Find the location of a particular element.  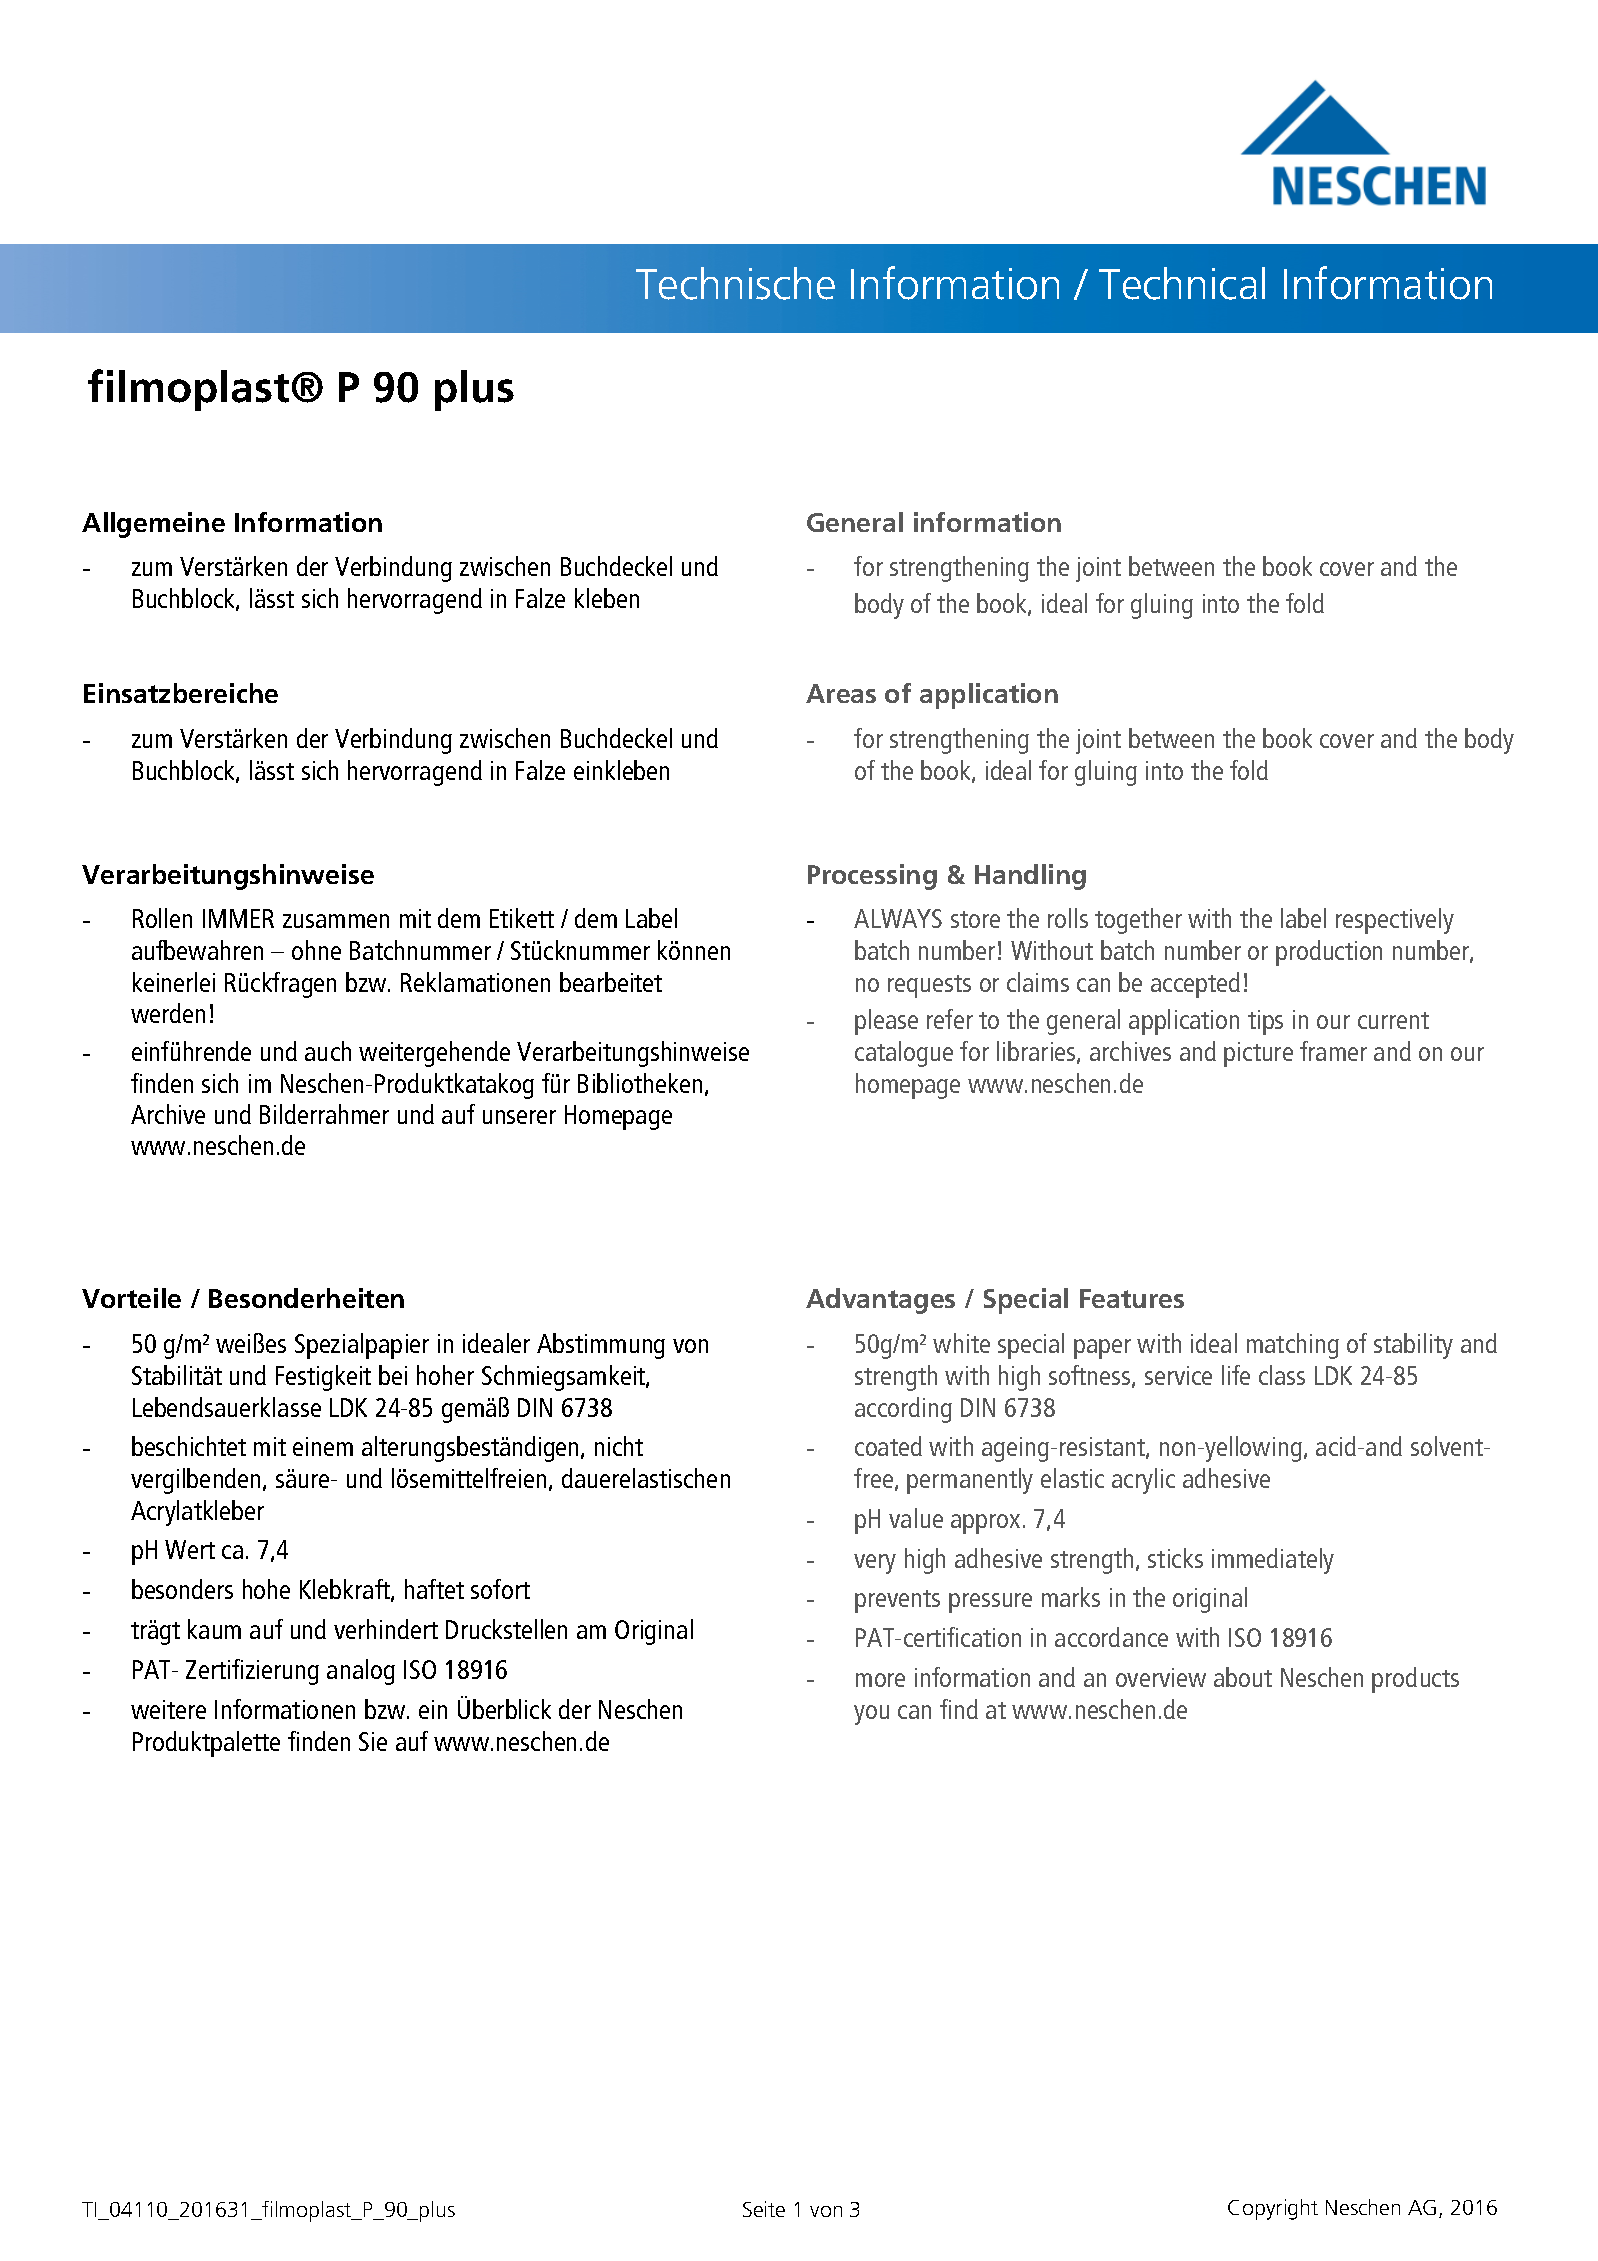

Technische is located at coordinates (735, 283).
